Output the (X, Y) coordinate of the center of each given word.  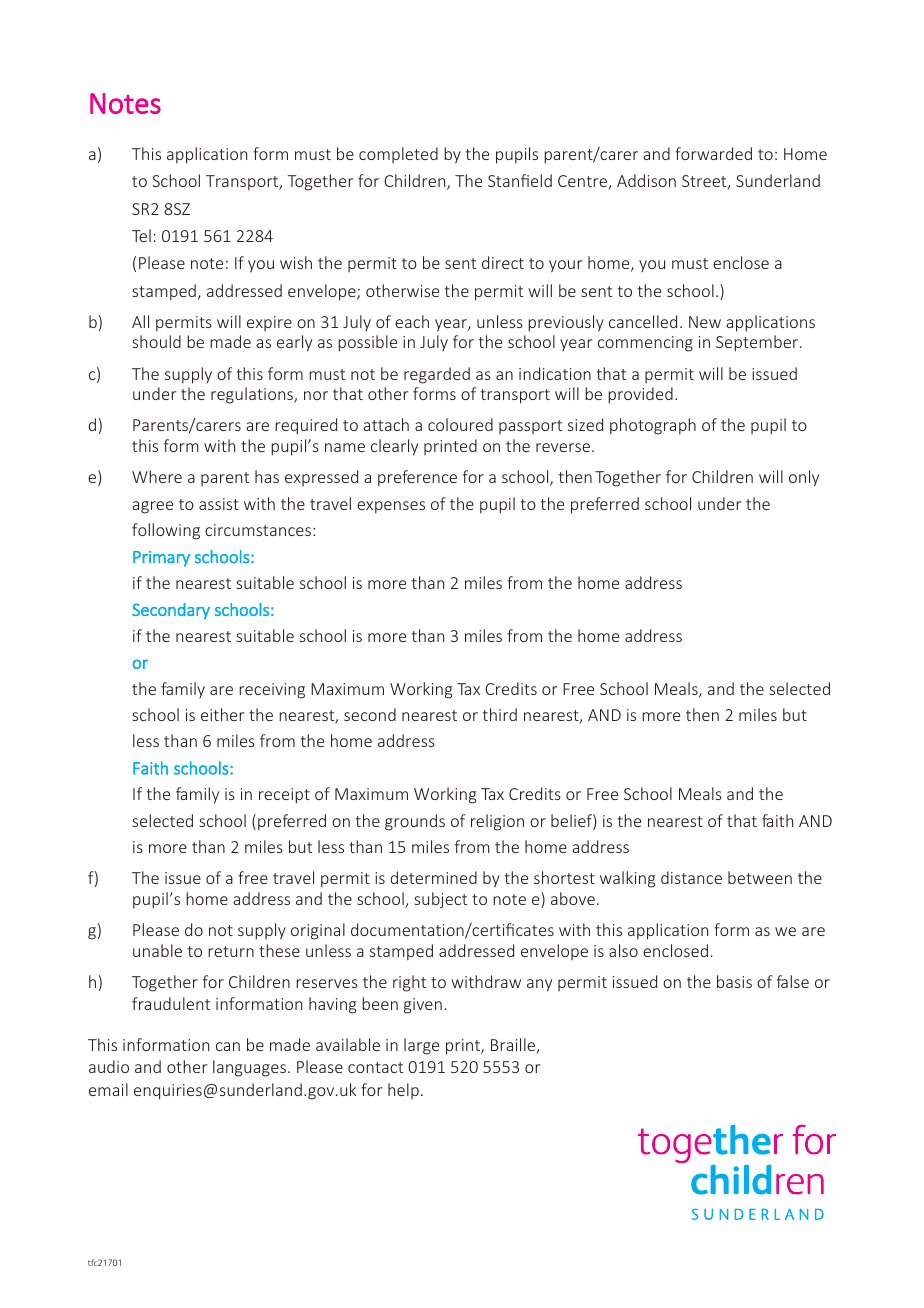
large (421, 1046)
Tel (141, 235)
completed (398, 155)
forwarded (713, 153)
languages (249, 1068)
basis (734, 981)
